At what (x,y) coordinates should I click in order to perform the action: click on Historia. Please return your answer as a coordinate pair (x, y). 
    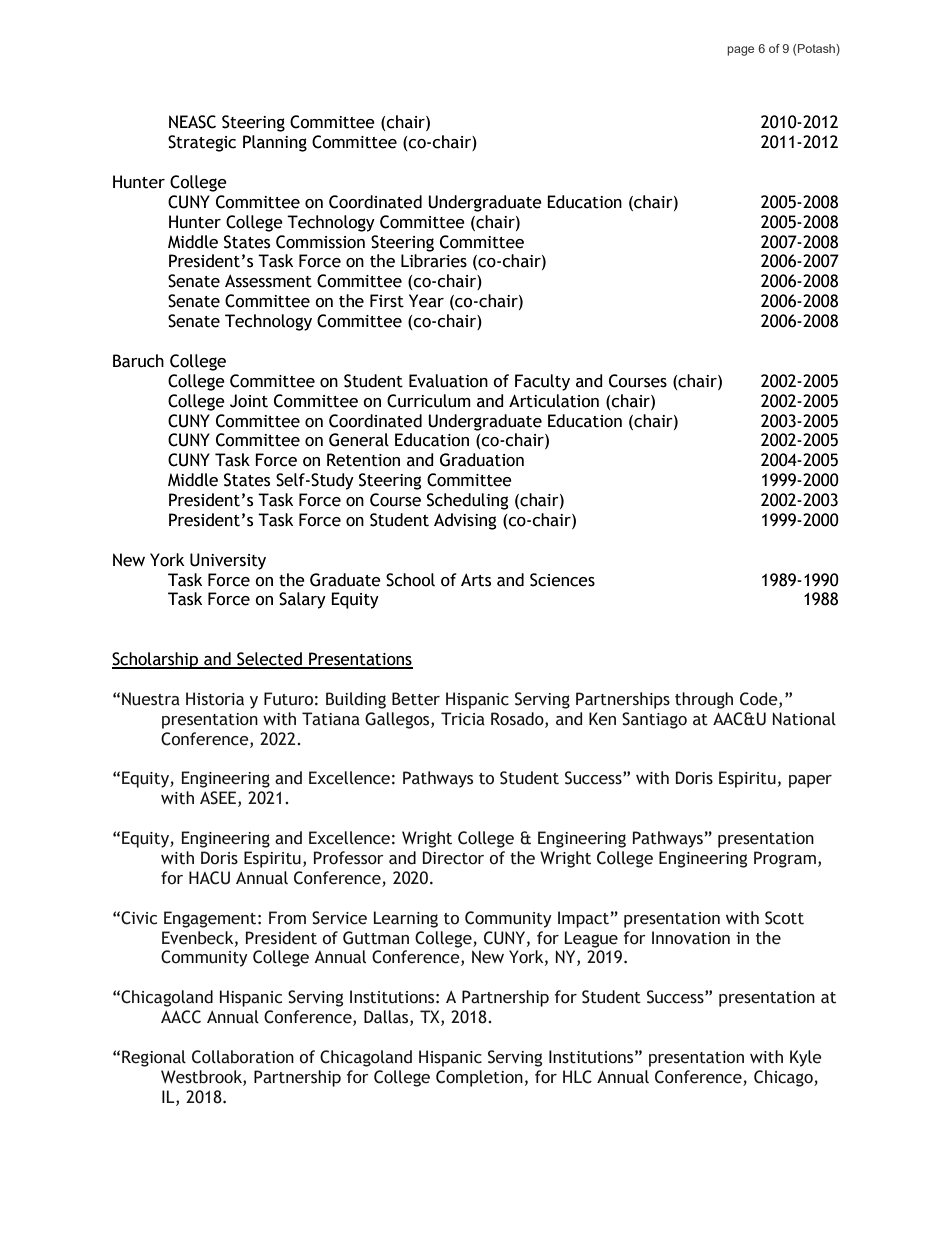
    Looking at the image, I should click on (215, 699).
